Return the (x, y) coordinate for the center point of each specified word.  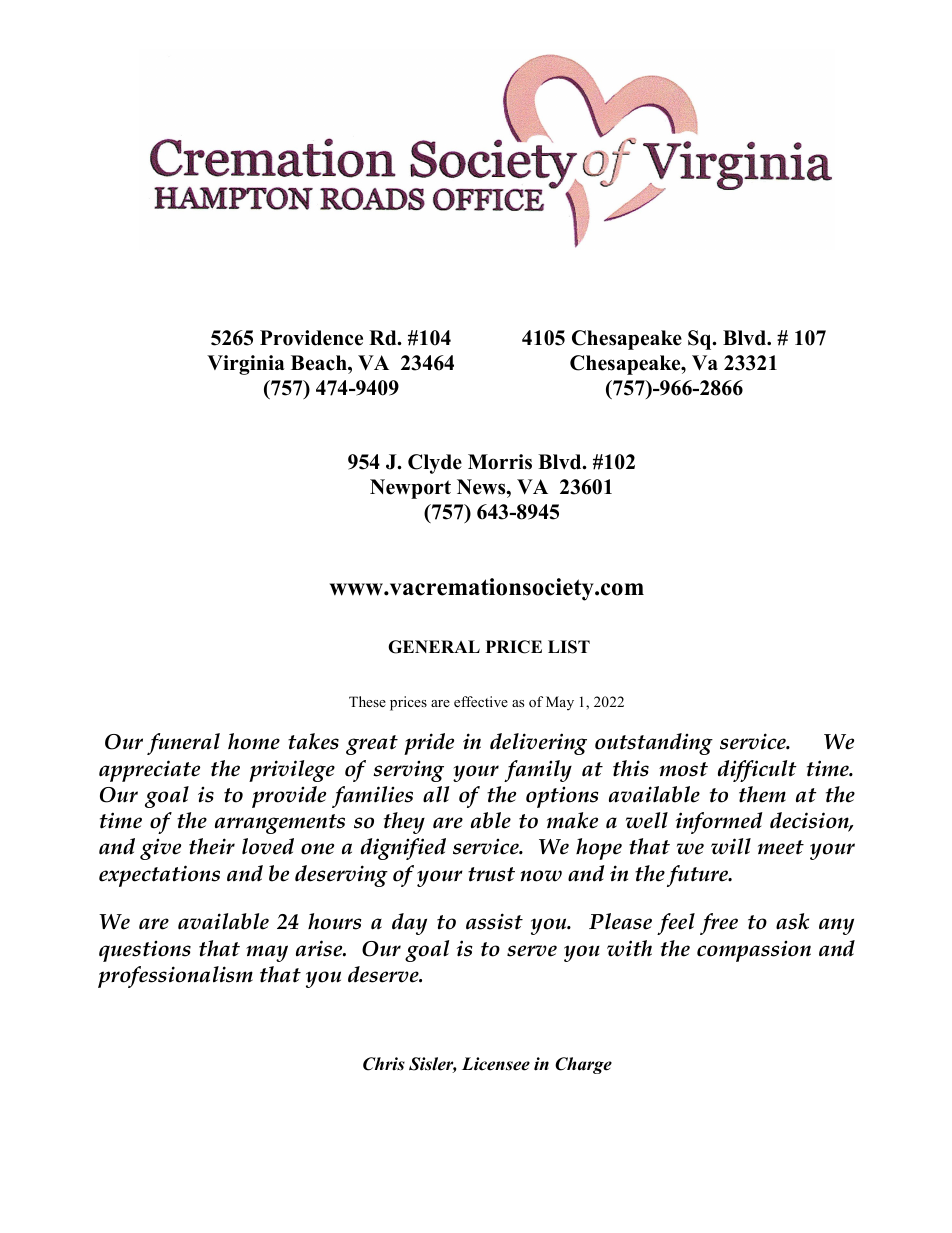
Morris (500, 462)
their (212, 846)
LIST (569, 647)
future (699, 876)
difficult (757, 771)
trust (491, 874)
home (254, 741)
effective (481, 701)
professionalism (175, 977)
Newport (410, 489)
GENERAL (434, 647)
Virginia (246, 365)
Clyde (435, 464)
